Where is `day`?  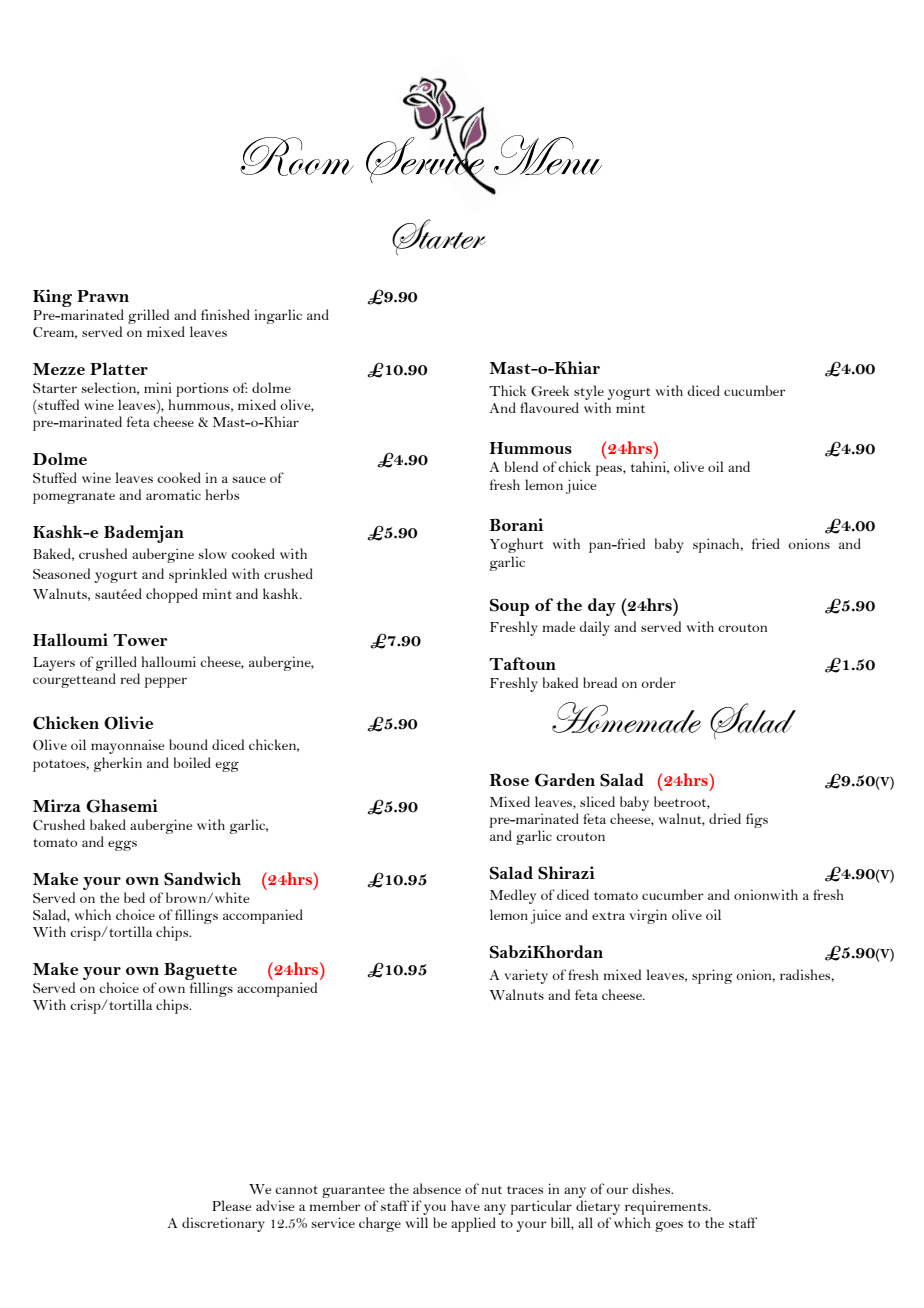 day is located at coordinates (602, 607).
